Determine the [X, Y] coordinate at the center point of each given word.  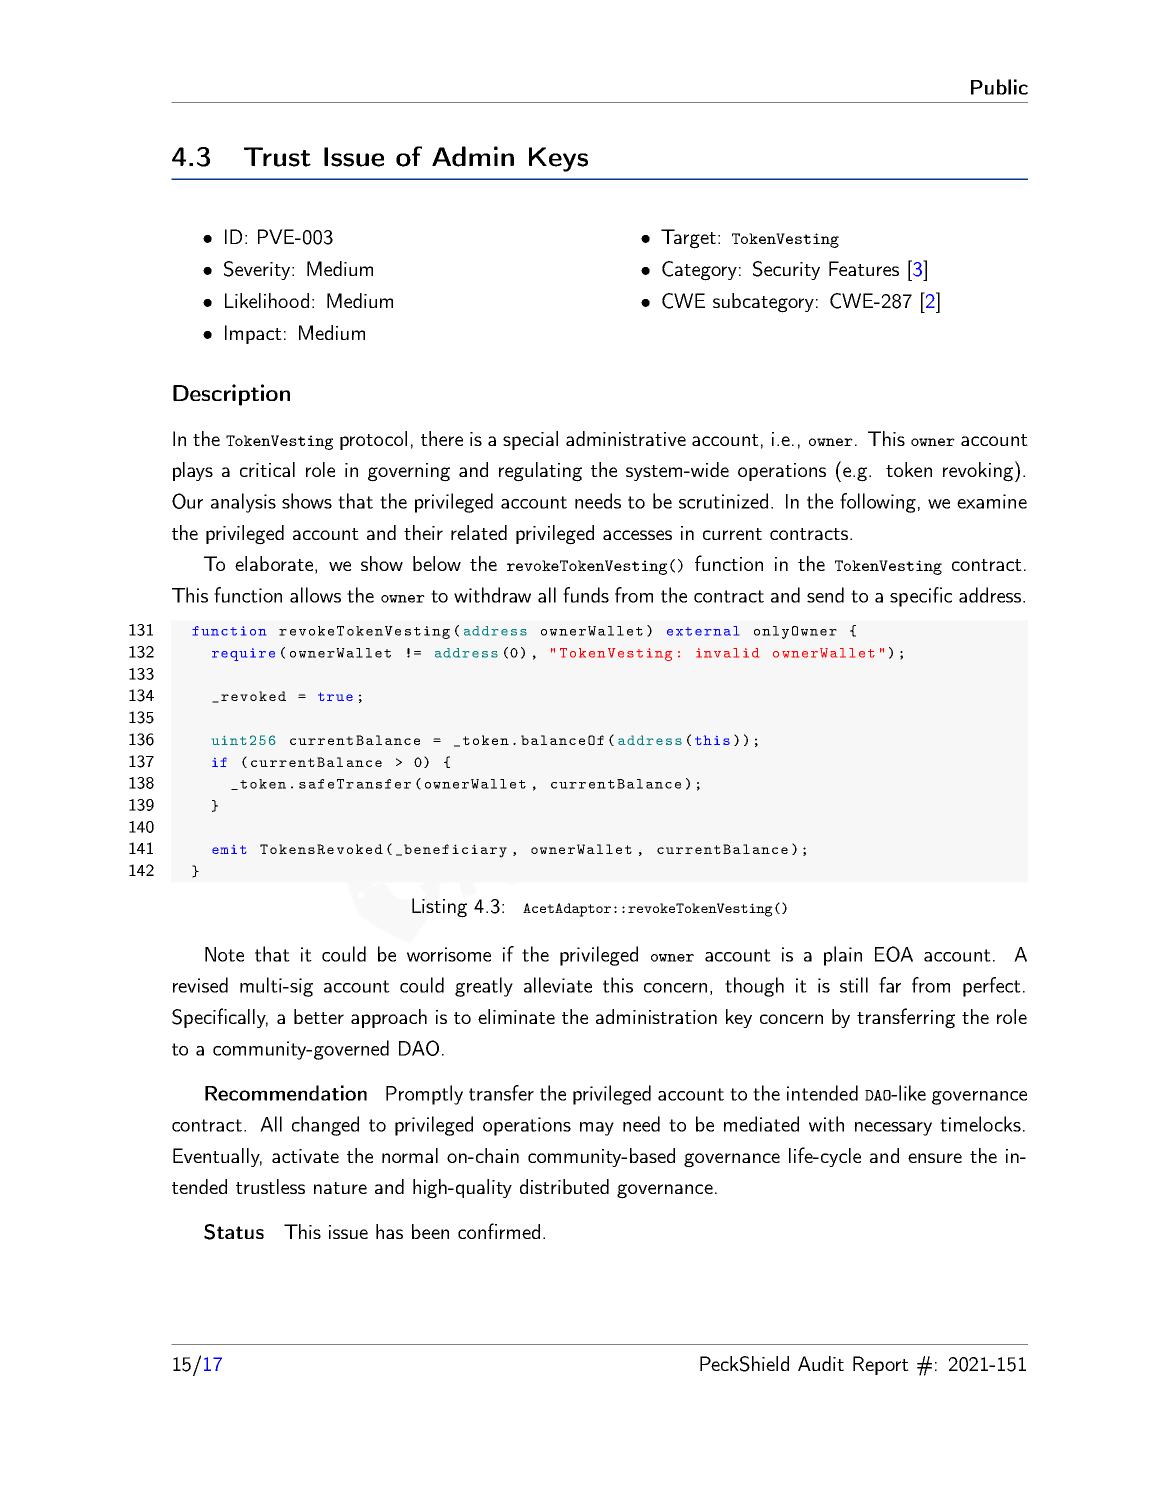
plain [843, 956]
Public [999, 87]
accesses [637, 535]
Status [234, 1232]
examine [992, 501]
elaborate [274, 563]
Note [224, 954]
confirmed [499, 1231]
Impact [253, 334]
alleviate [558, 985]
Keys [558, 159]
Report [881, 1365]
